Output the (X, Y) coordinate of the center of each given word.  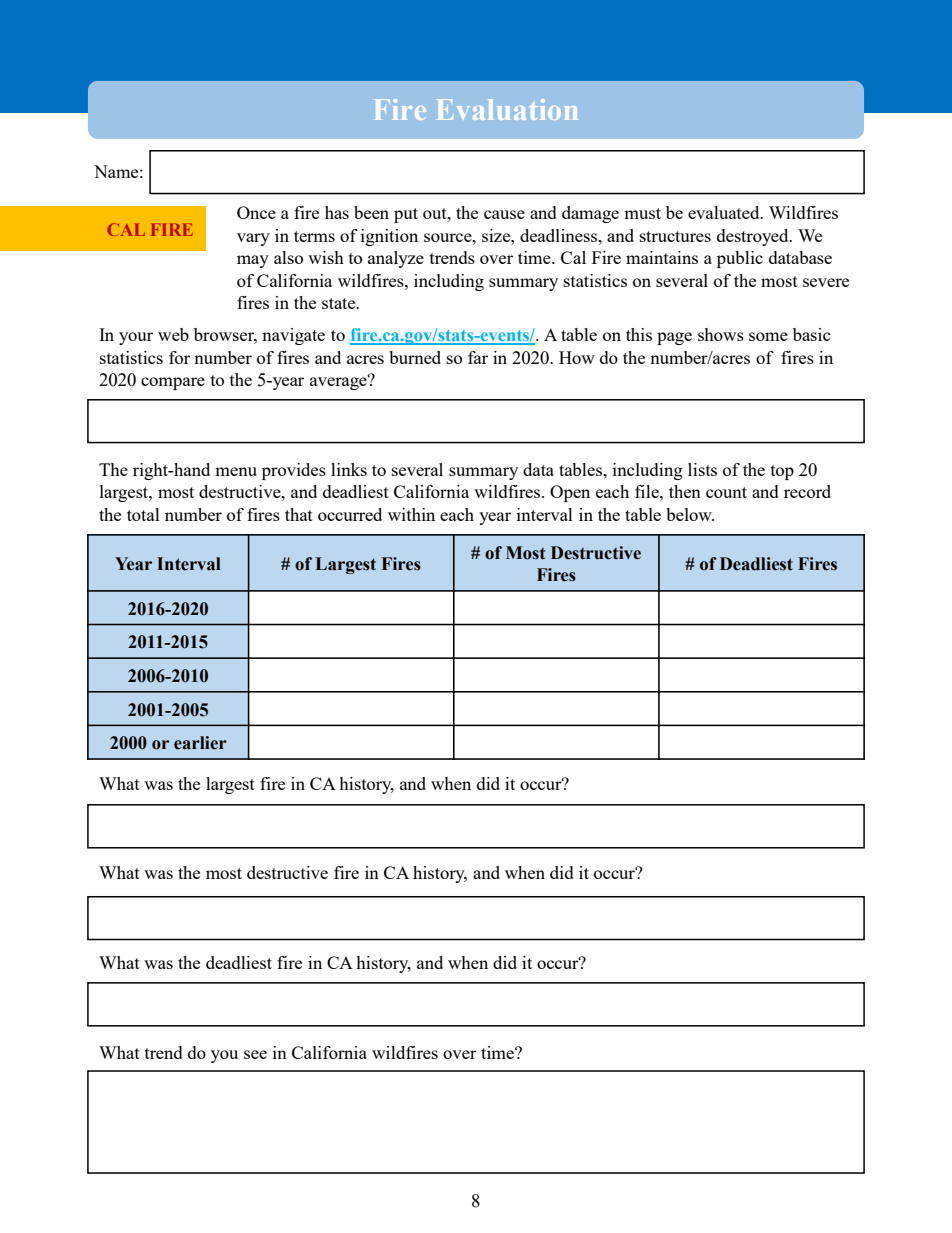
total (143, 514)
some (768, 336)
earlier (200, 743)
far (478, 357)
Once (256, 212)
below (690, 514)
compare (173, 383)
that (299, 514)
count (726, 492)
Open (570, 493)
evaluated (725, 212)
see (255, 1054)
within (411, 514)
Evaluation (507, 109)
